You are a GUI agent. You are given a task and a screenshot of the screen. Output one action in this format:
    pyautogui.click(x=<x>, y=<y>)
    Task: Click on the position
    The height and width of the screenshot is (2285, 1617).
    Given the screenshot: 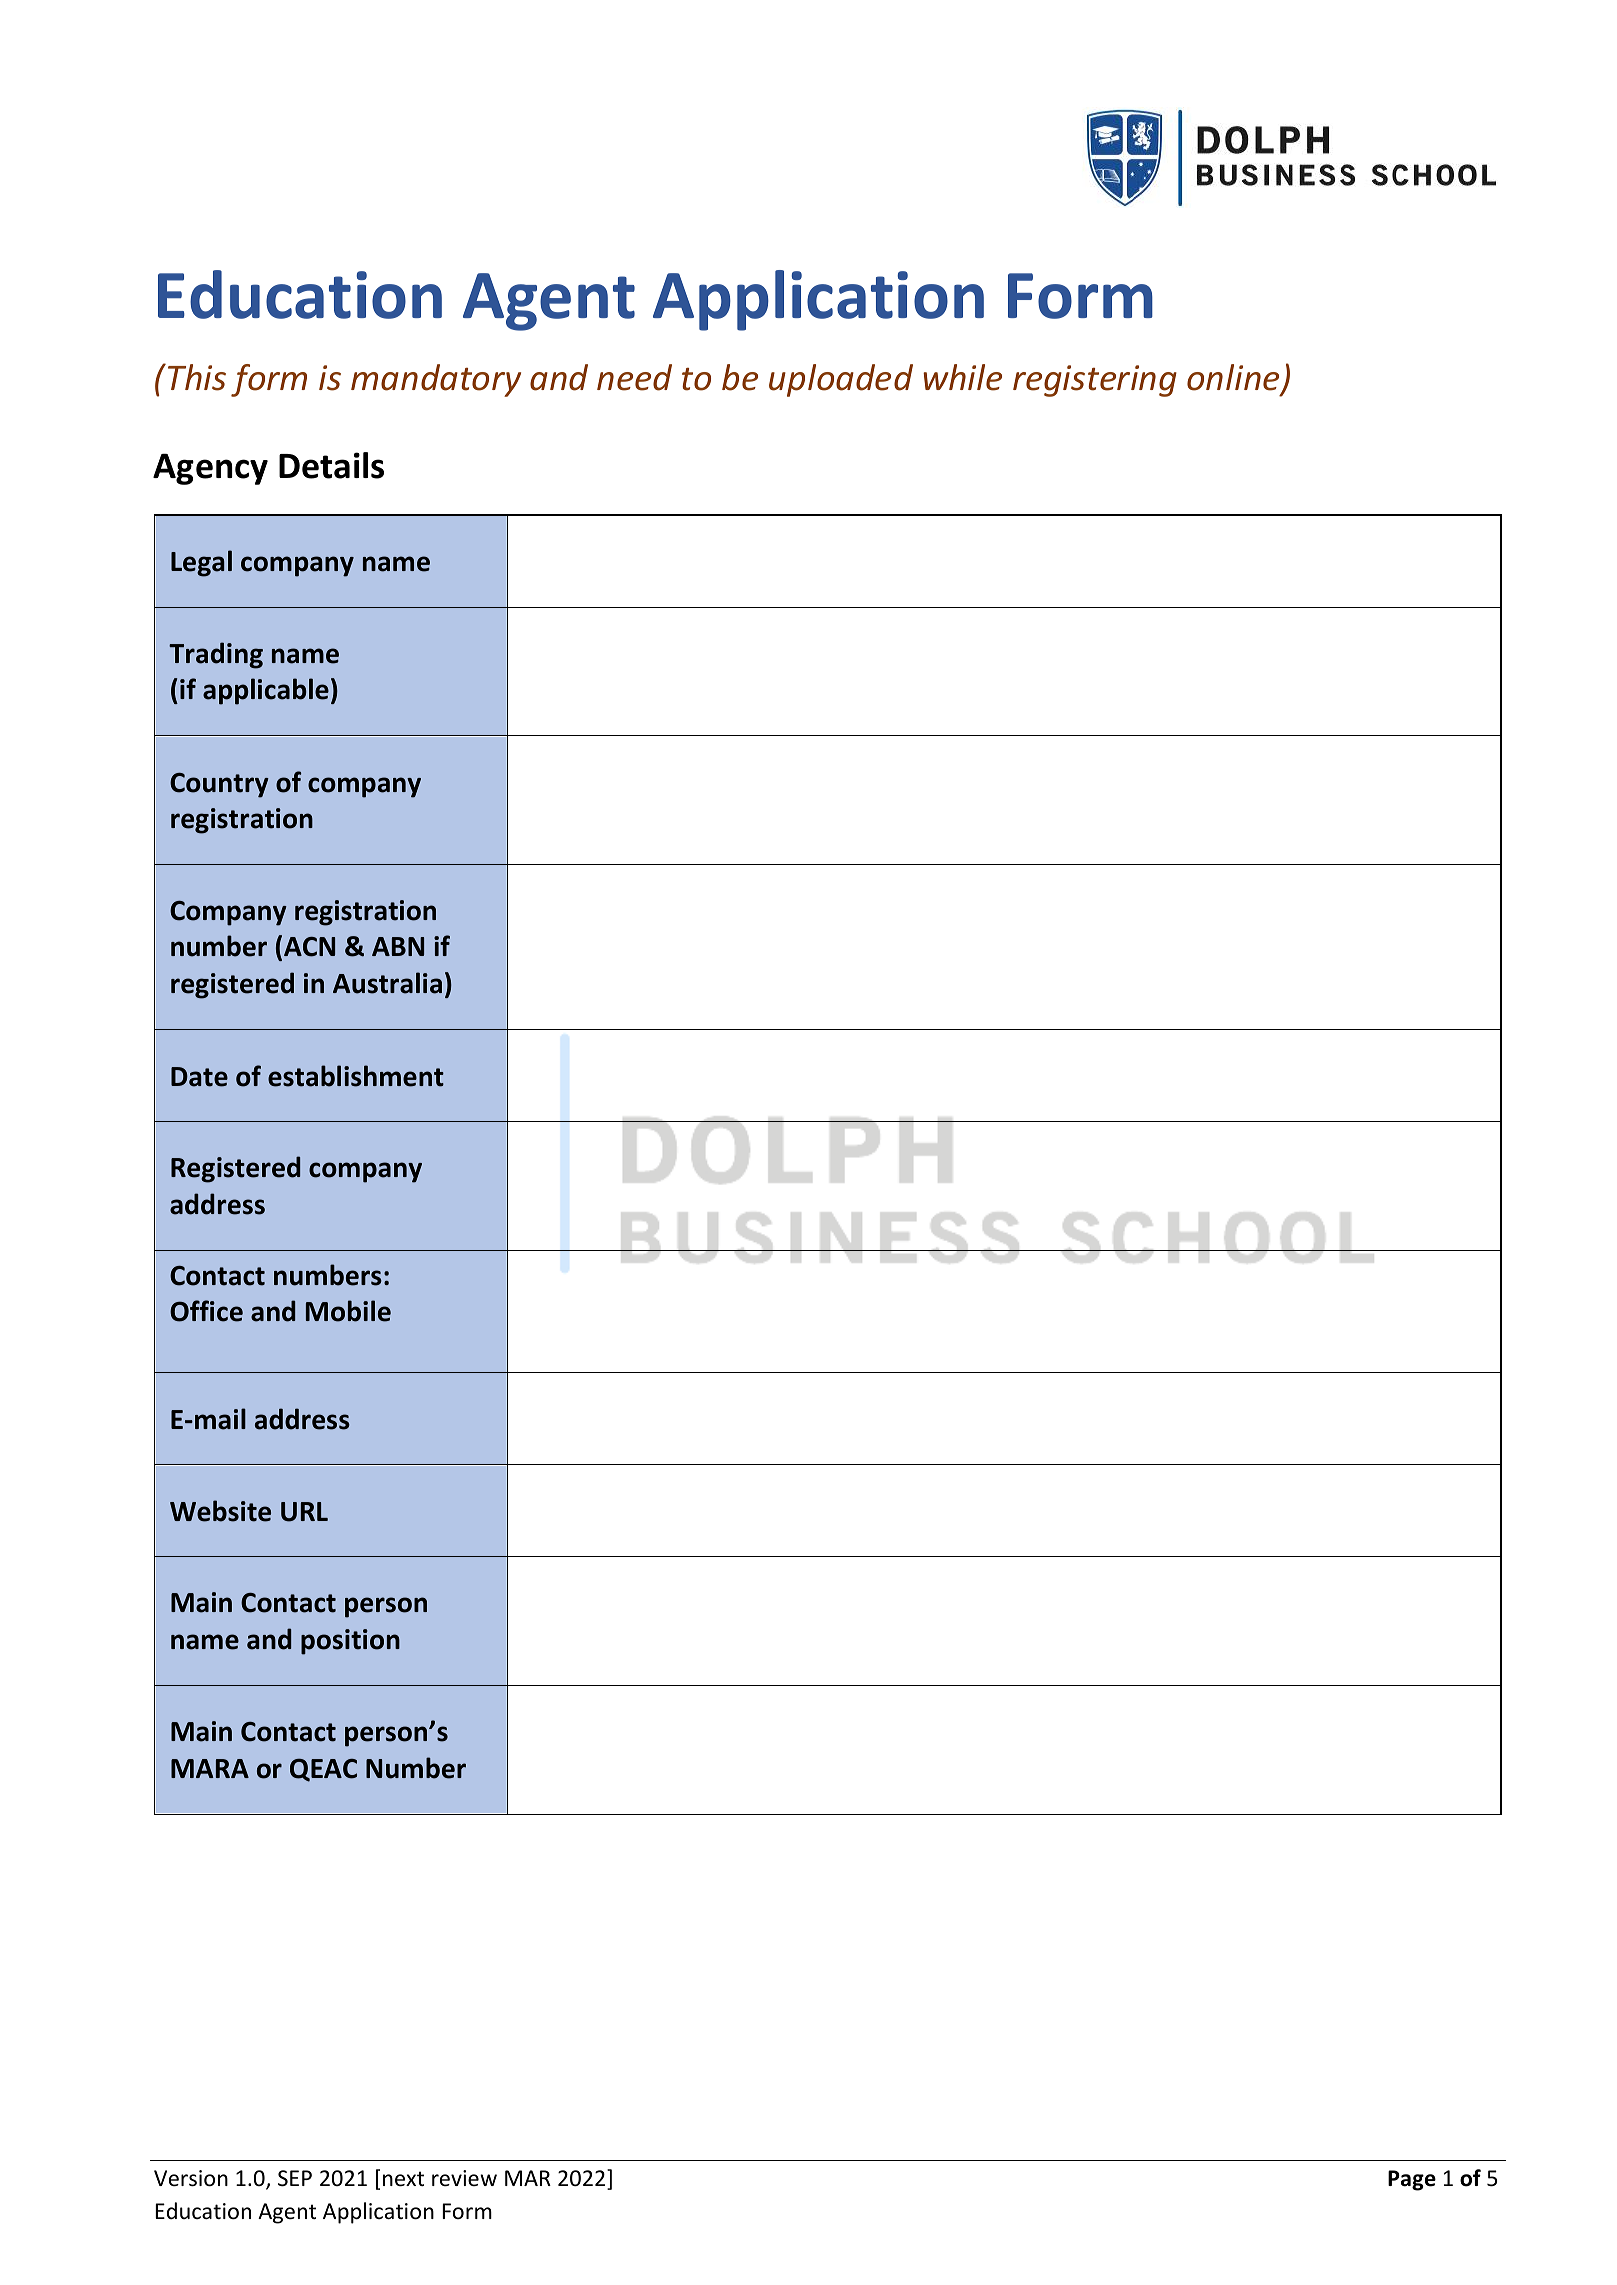 What is the action you would take?
    pyautogui.click(x=350, y=1642)
